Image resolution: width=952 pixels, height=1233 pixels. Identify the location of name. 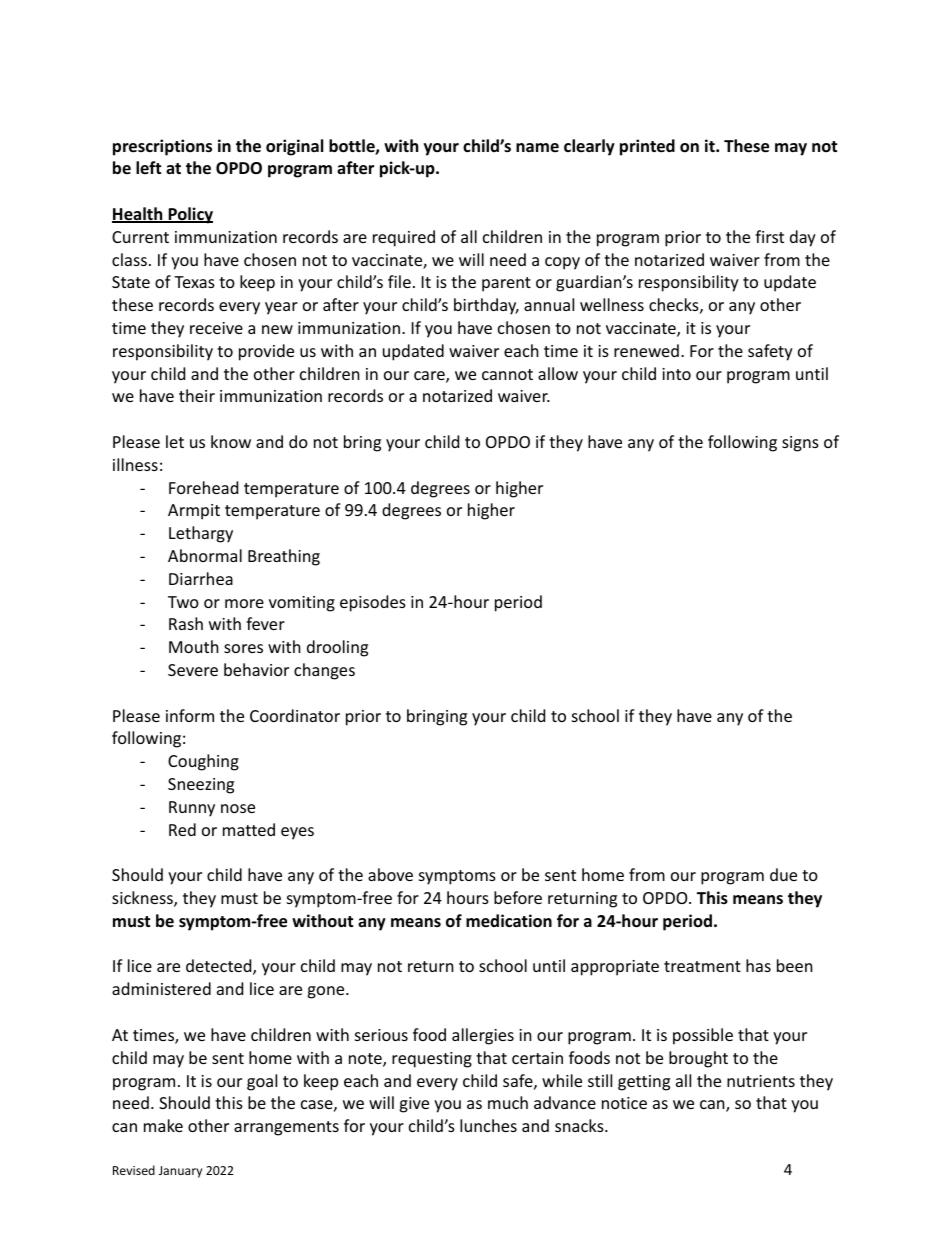
(537, 147).
